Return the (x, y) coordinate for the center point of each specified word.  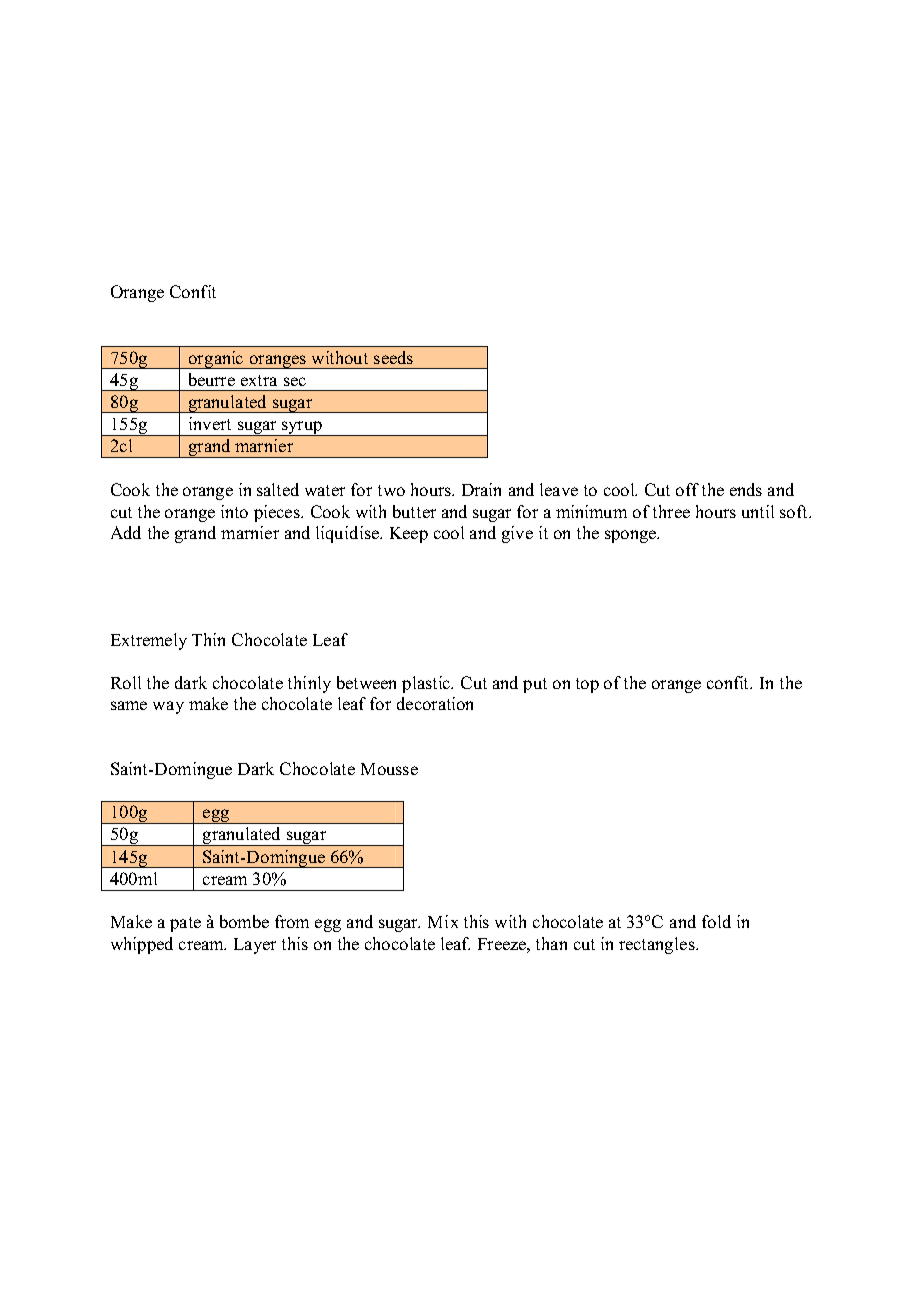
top (587, 685)
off (687, 489)
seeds (393, 357)
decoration (435, 703)
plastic (427, 684)
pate (185, 924)
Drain (481, 489)
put (535, 685)
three (671, 511)
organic (216, 360)
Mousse (389, 769)
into (234, 511)
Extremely (149, 641)
